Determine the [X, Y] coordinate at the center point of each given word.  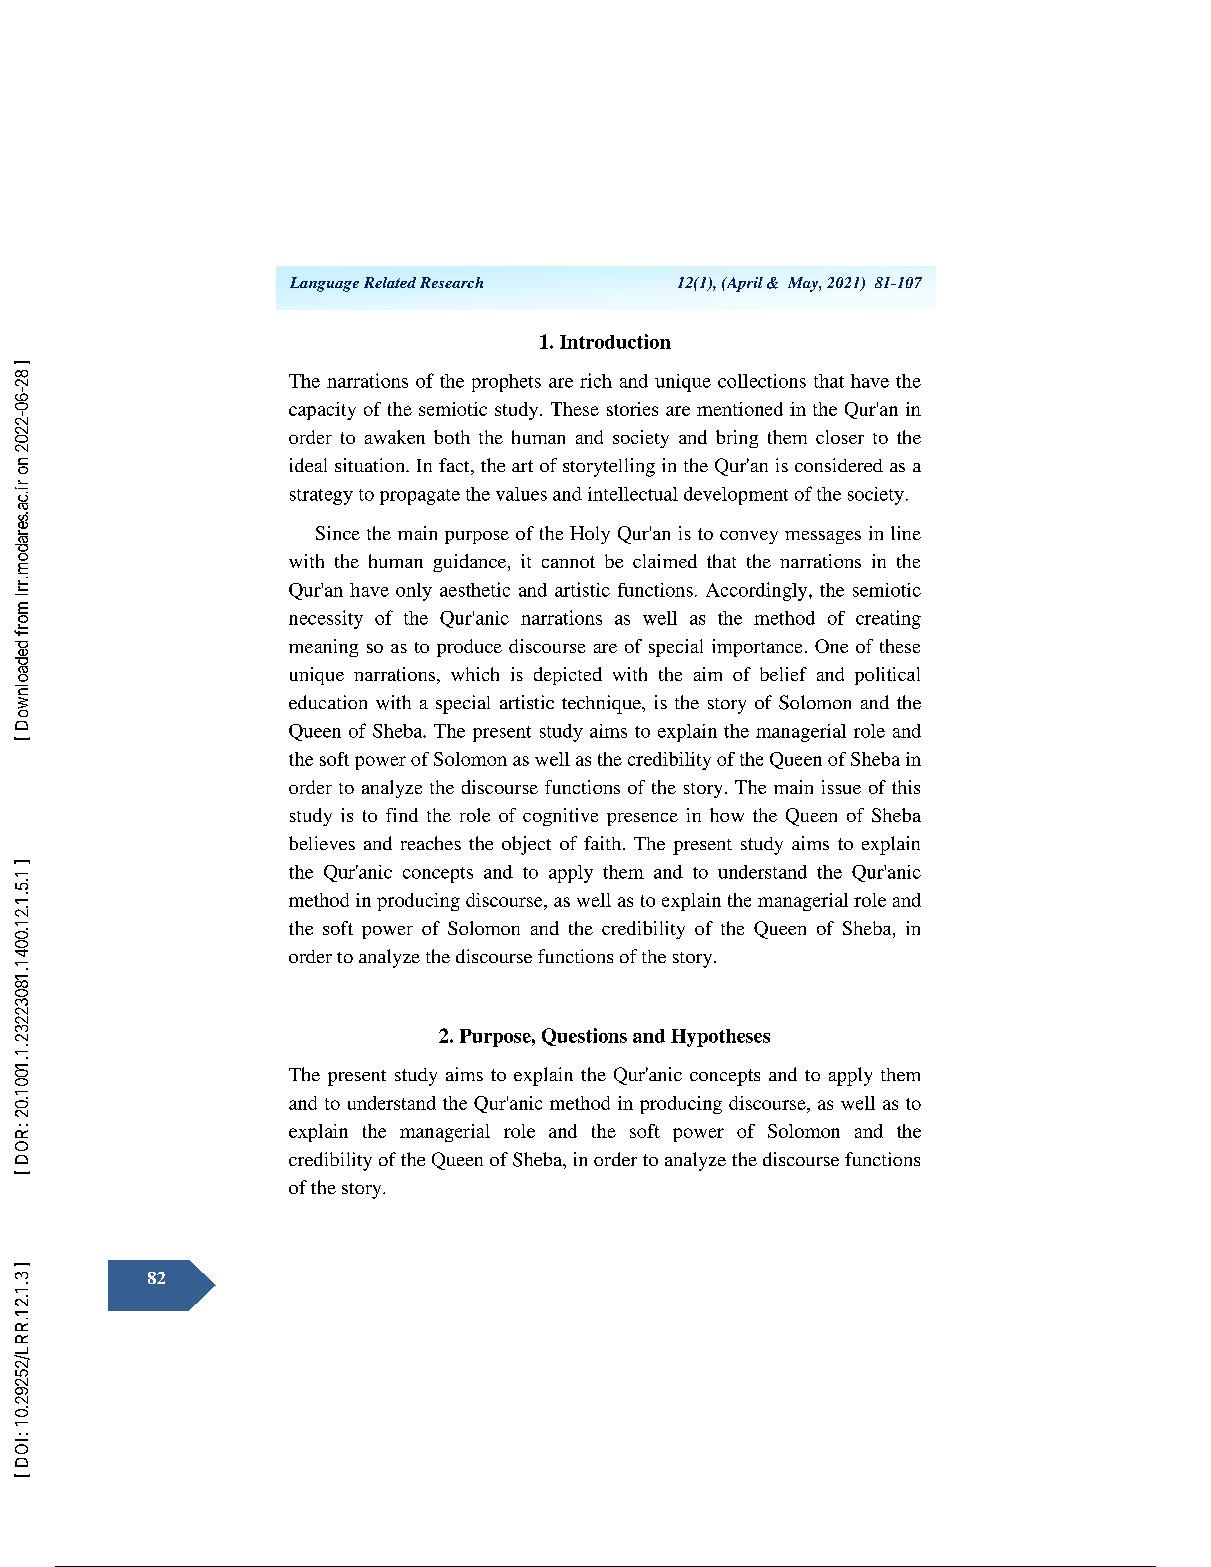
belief [783, 674]
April [743, 284]
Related [390, 282]
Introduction [615, 341]
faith [604, 843]
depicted [568, 676]
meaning [323, 648]
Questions [584, 1037]
